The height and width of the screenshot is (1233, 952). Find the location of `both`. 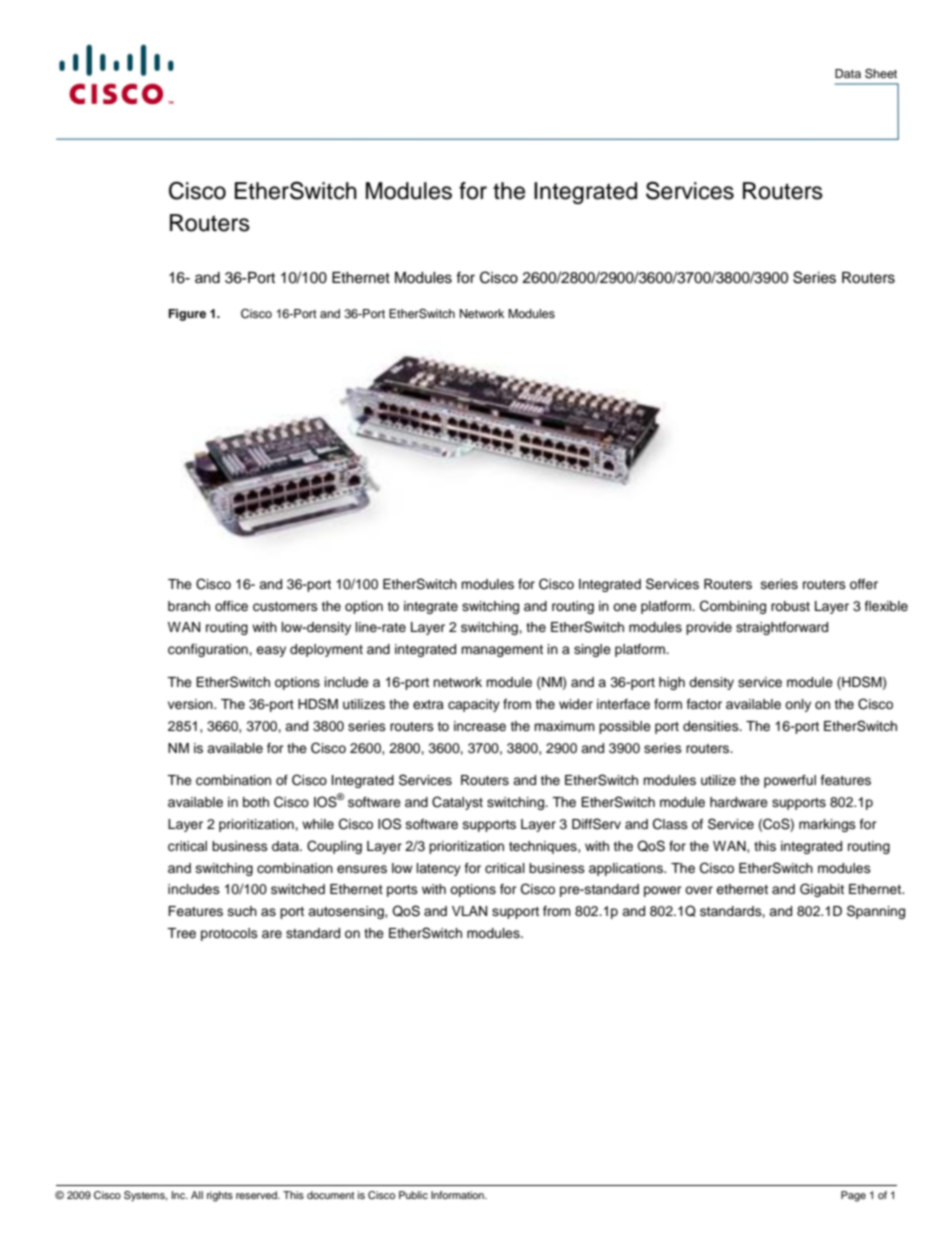

both is located at coordinates (256, 802).
